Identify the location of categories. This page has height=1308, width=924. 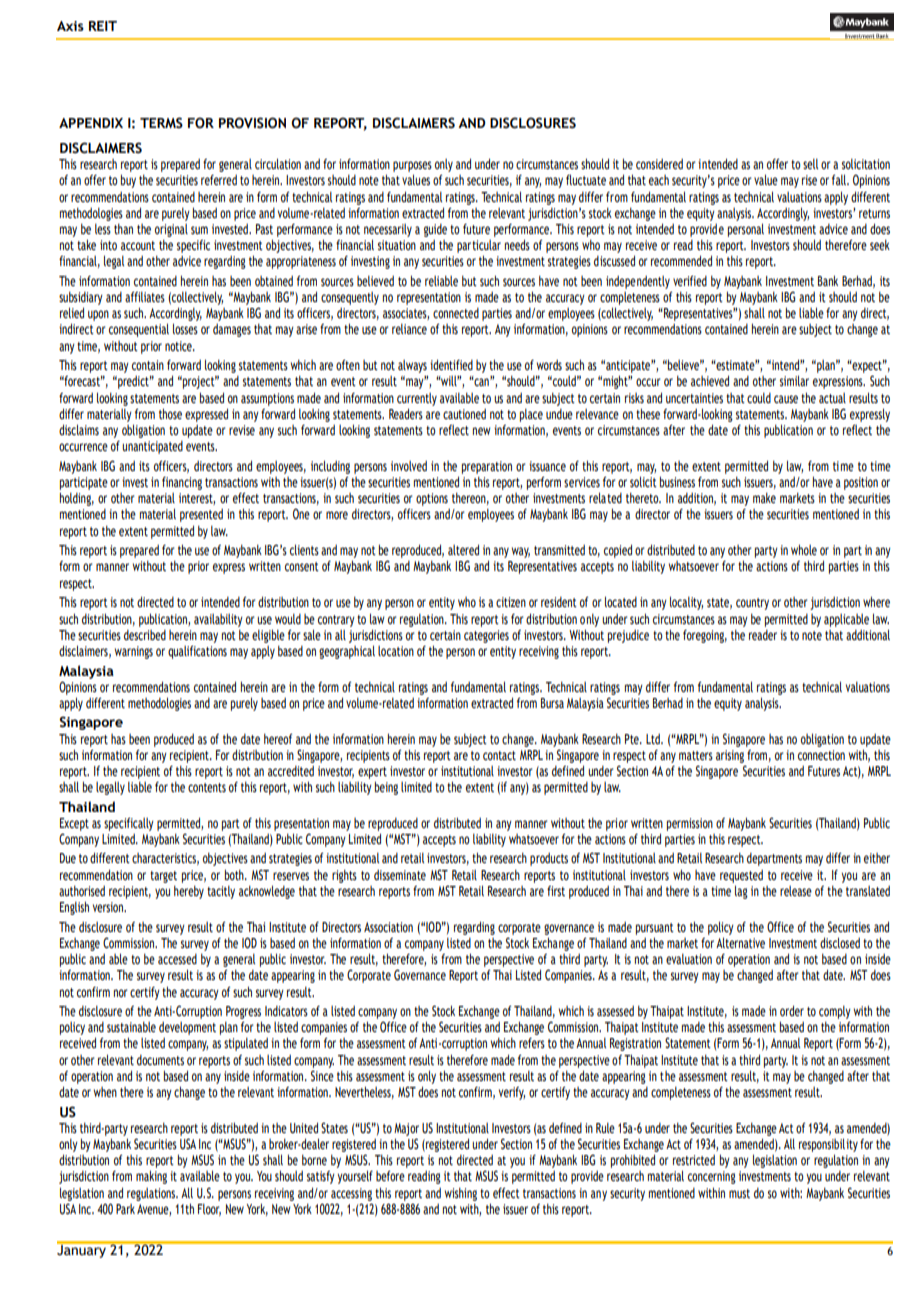
(486, 636).
